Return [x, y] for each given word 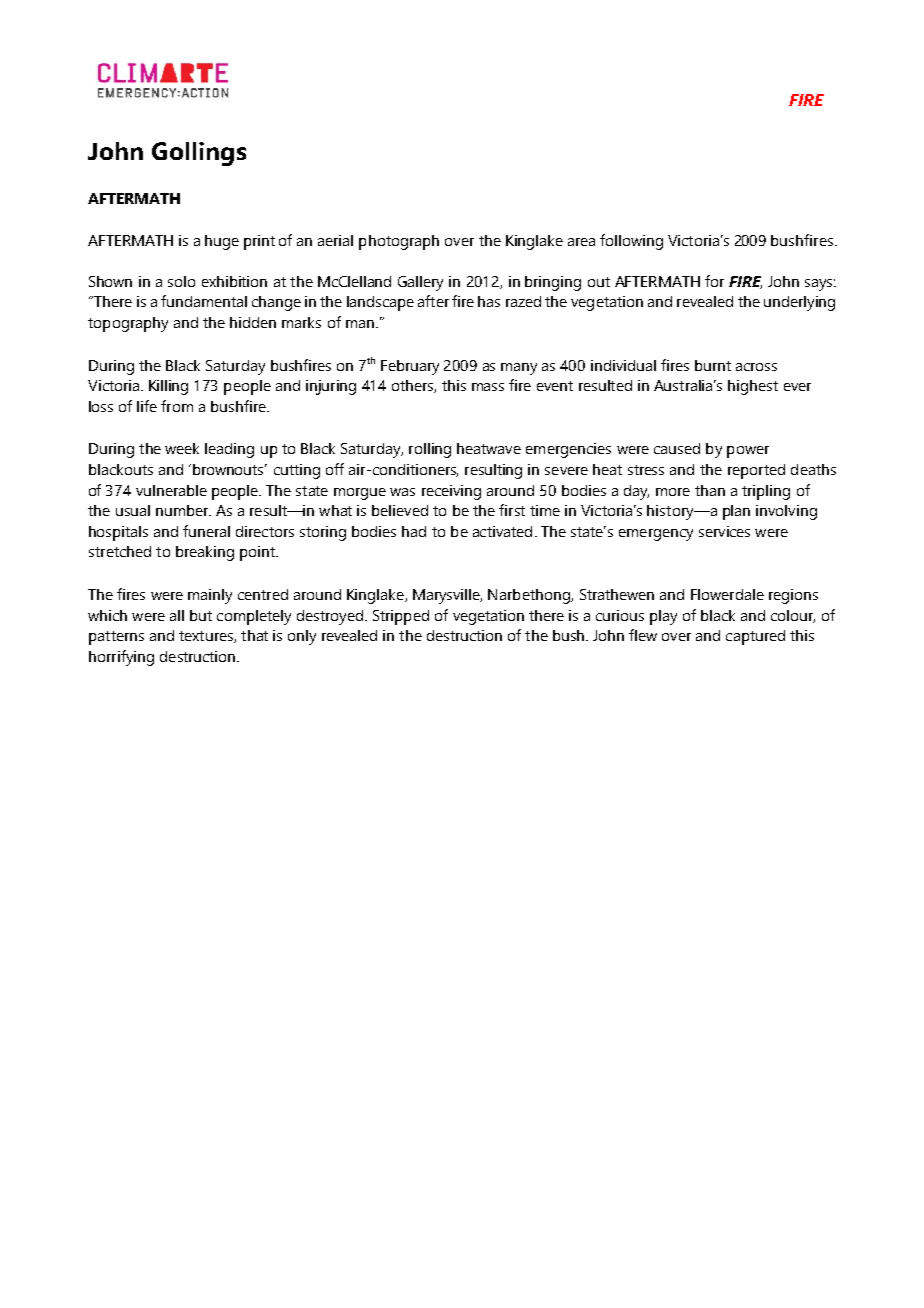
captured [755, 637]
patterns [116, 638]
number [183, 510]
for [714, 281]
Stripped [401, 617]
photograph [399, 242]
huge [222, 242]
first [512, 510]
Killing [168, 387]
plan [736, 512]
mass [488, 387]
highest [753, 387]
